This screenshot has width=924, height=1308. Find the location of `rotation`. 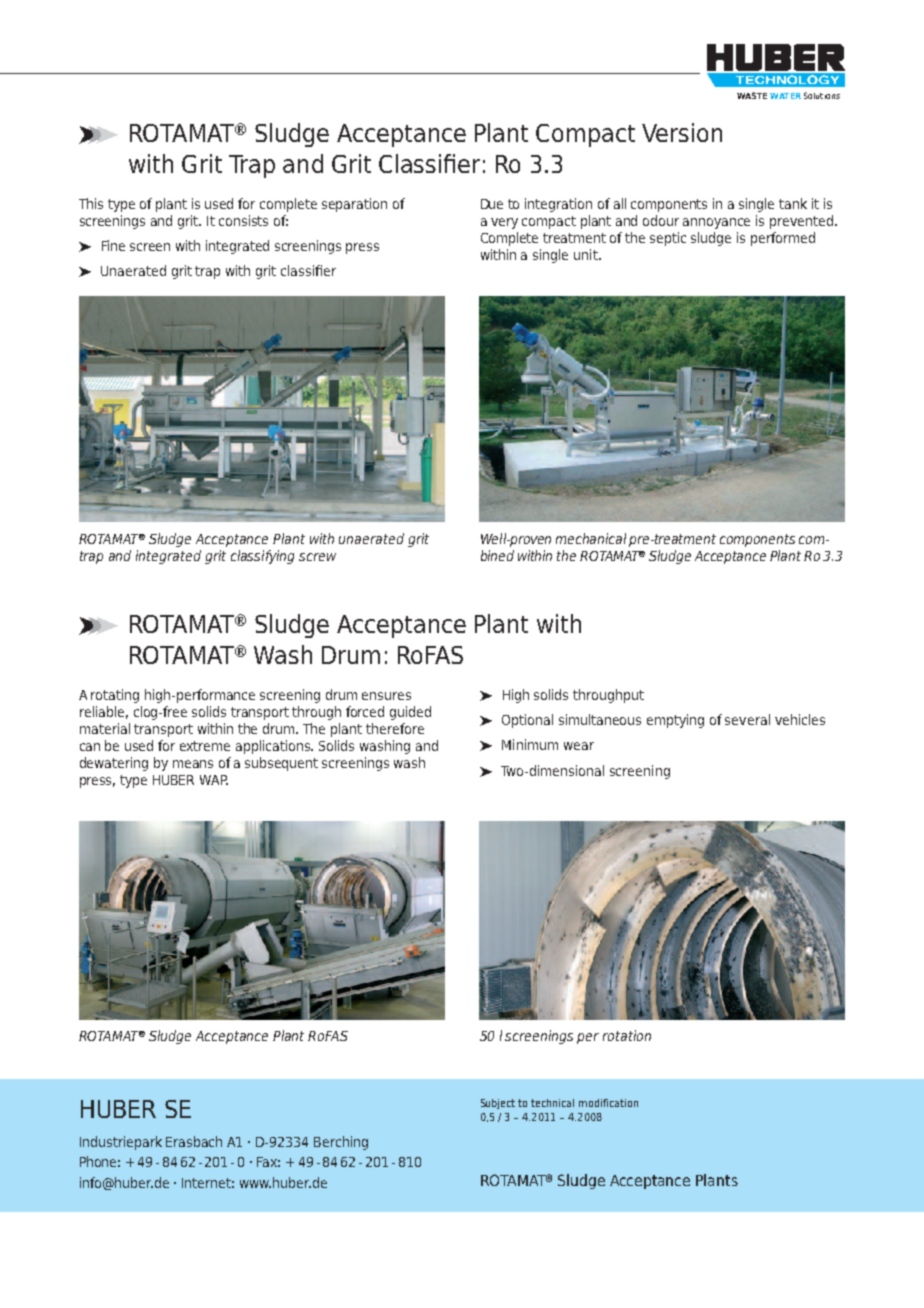

rotation is located at coordinates (627, 1035).
